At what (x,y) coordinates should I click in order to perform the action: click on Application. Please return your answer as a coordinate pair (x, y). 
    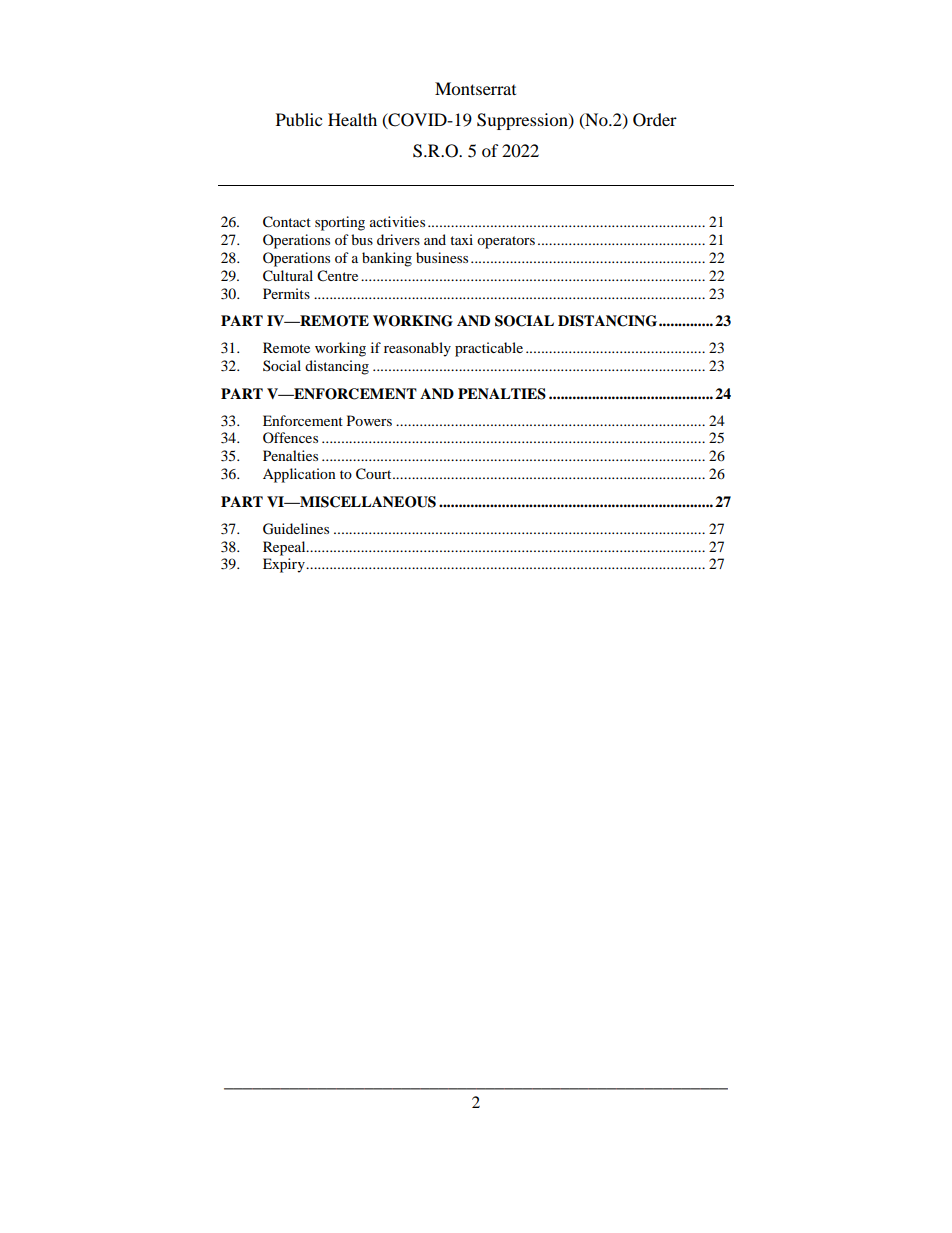
    Looking at the image, I should click on (299, 475).
